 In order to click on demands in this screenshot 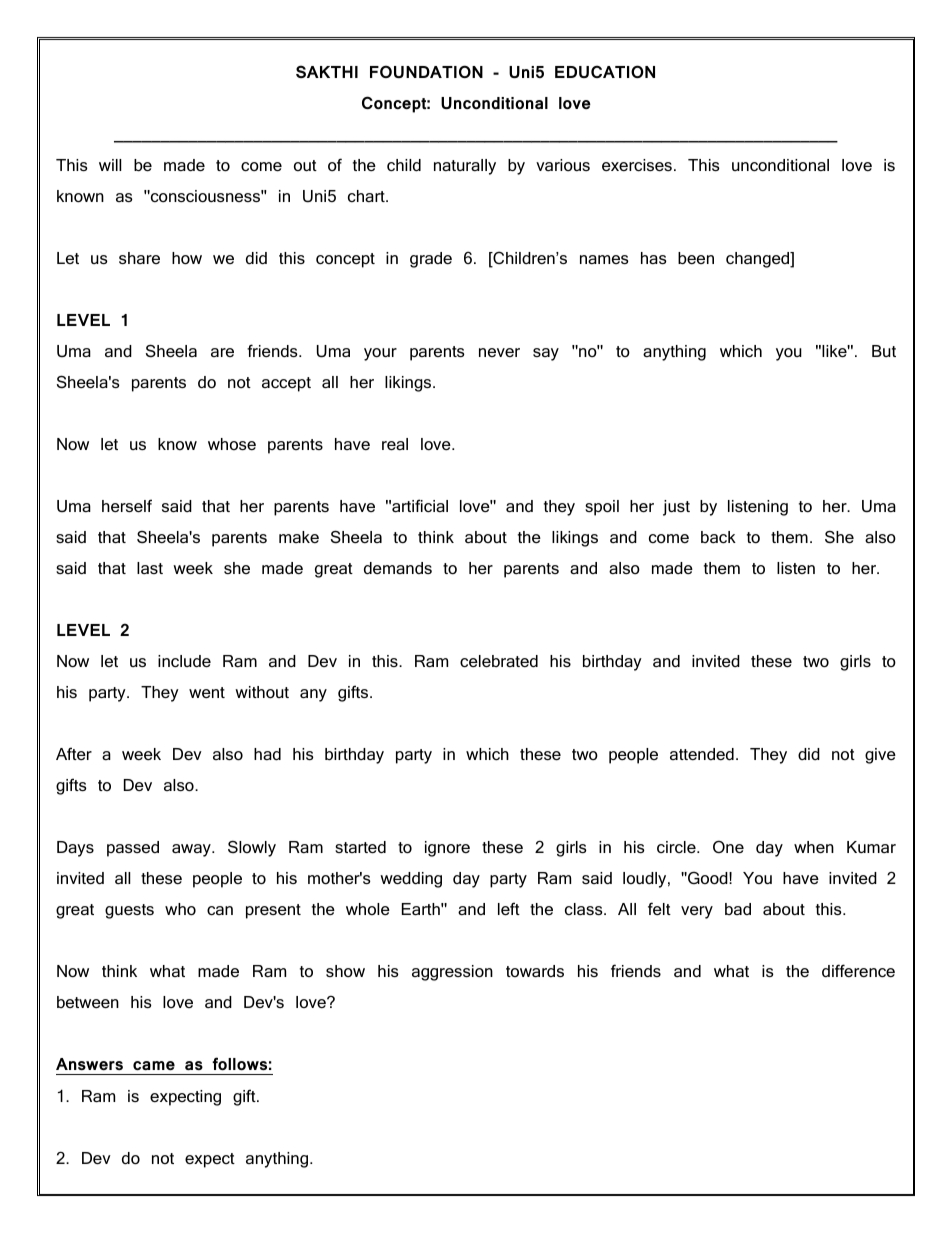, I will do `click(398, 568)`.
